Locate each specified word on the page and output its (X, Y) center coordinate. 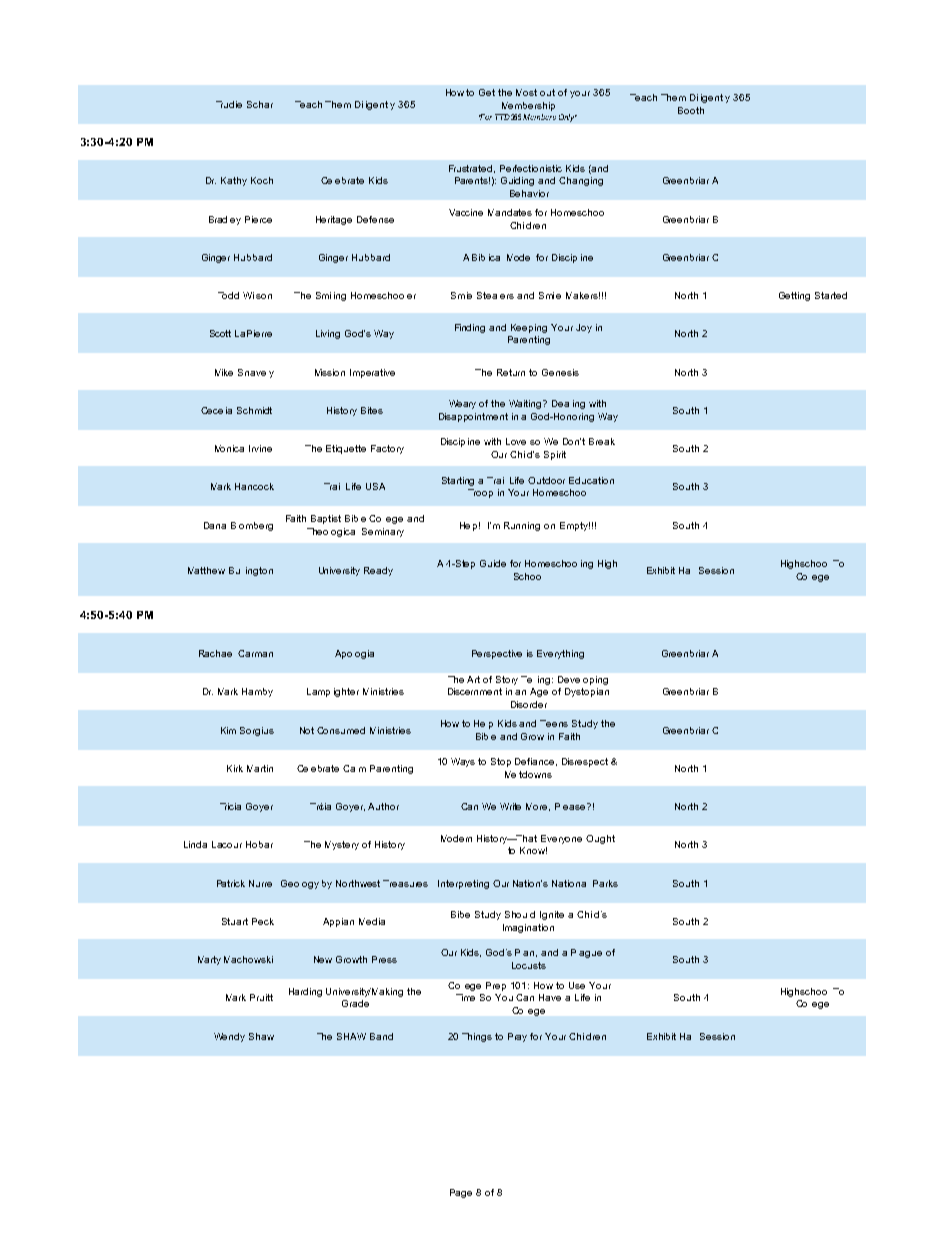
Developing (583, 680)
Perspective (497, 654)
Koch (262, 180)
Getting (794, 296)
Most (526, 92)
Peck (263, 921)
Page (461, 1193)
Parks (605, 883)
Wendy (229, 1037)
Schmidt (254, 410)
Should (520, 914)
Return (511, 372)
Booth (691, 110)
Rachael (215, 653)
